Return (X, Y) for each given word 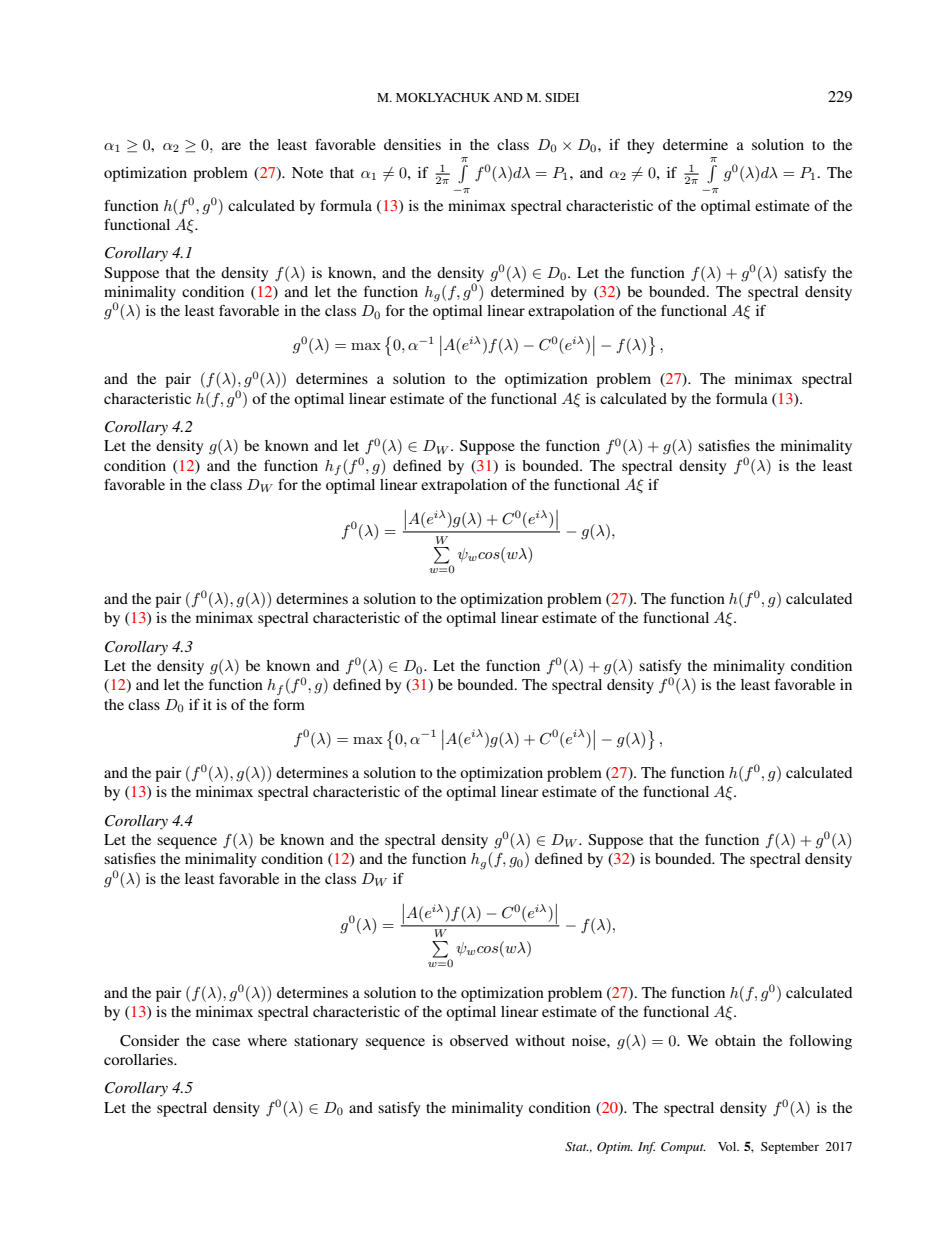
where (267, 1040)
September (790, 1148)
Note (307, 172)
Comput (683, 1148)
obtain (735, 1040)
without (540, 1040)
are (231, 146)
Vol (728, 1146)
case (226, 1042)
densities (412, 144)
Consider (150, 1041)
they (640, 146)
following (820, 1042)
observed (479, 1040)
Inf (646, 1148)
